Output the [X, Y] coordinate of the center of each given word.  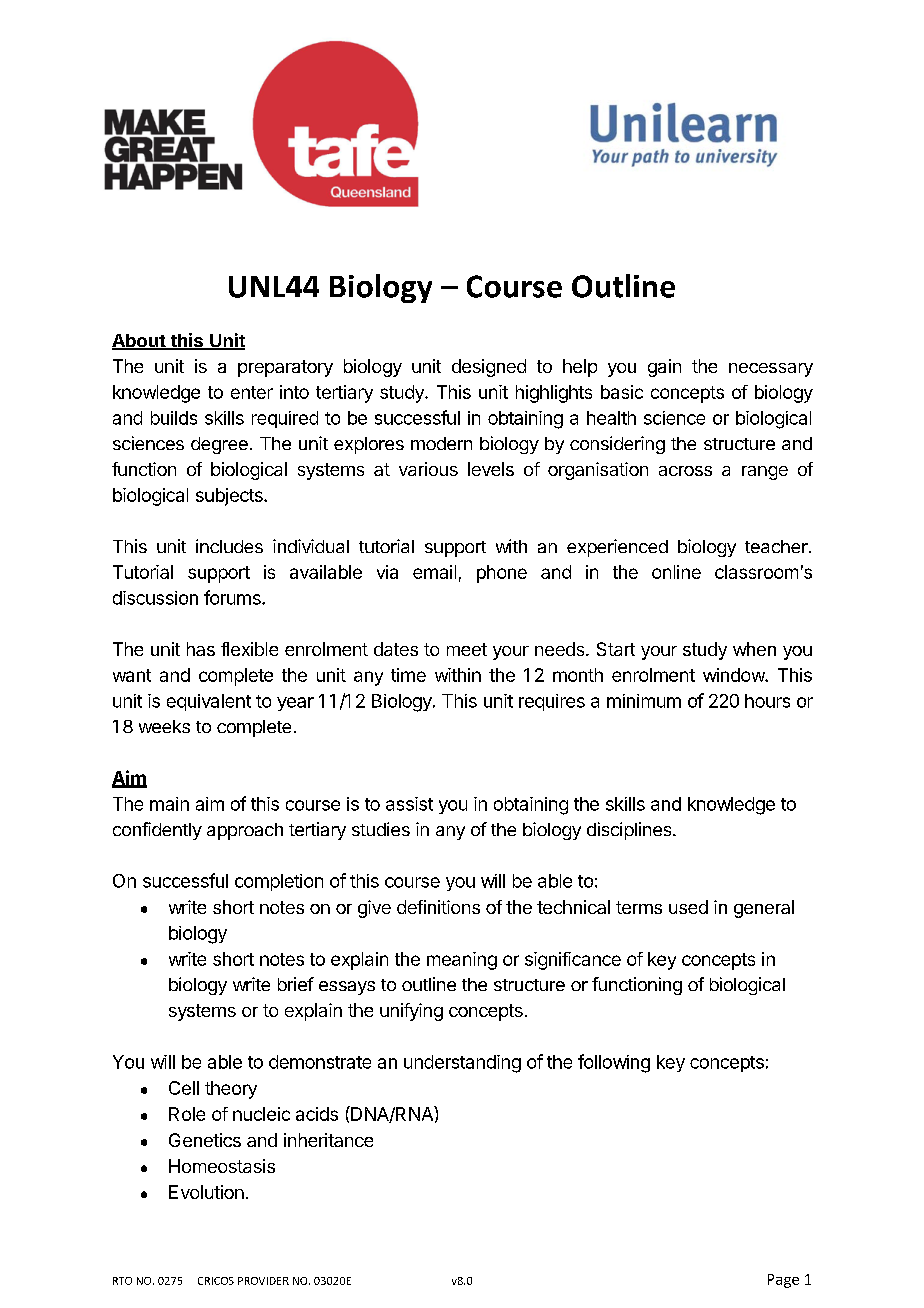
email [434, 572]
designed [489, 368]
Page [783, 1281]
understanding [462, 1064]
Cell [184, 1088]
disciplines [630, 831]
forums [233, 597]
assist [409, 804]
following [614, 1063]
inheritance [328, 1140]
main [169, 804]
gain [664, 368]
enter [252, 392]
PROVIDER [263, 1281]
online [676, 572]
